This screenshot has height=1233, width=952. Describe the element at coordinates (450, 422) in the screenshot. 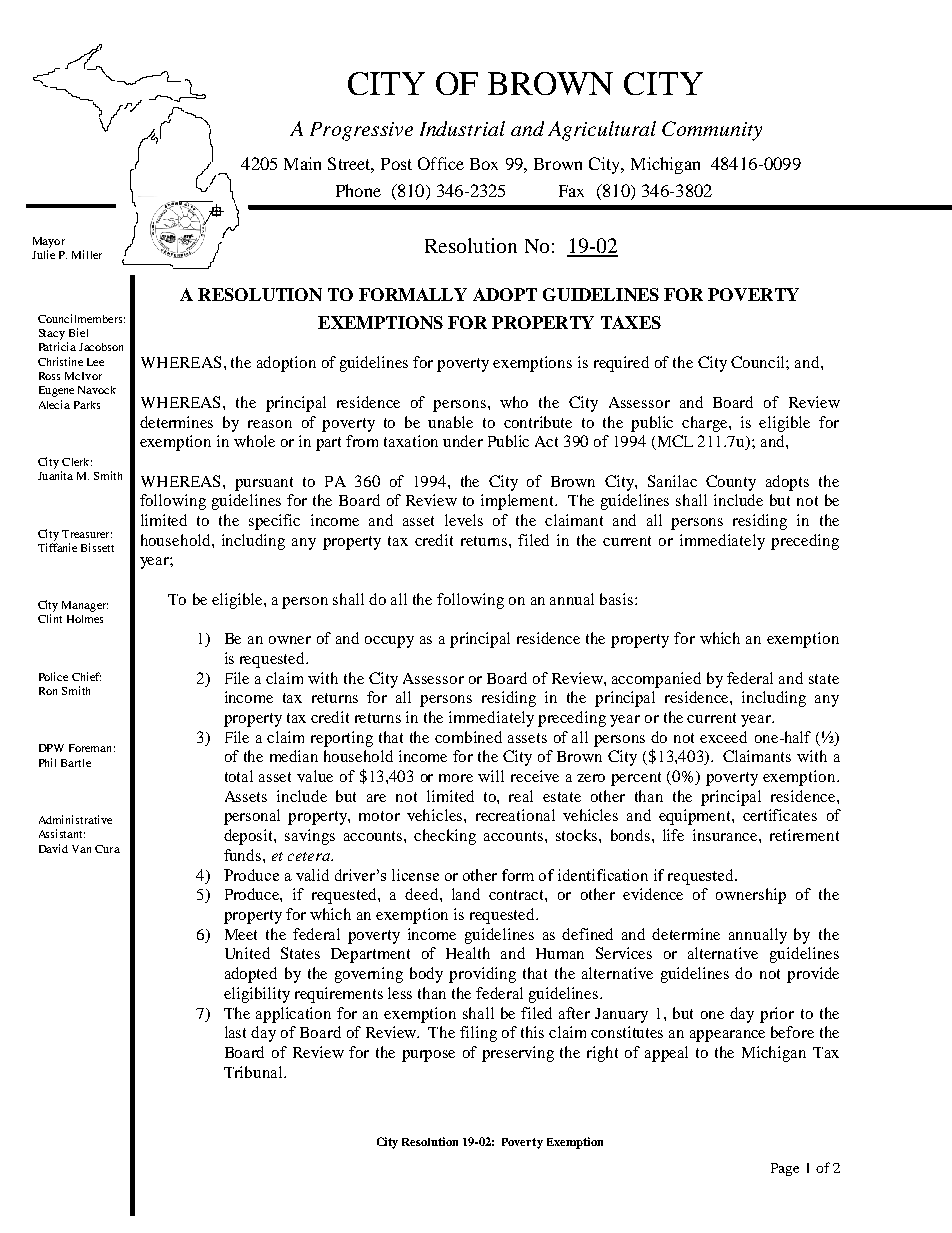

I see `unable` at that location.
